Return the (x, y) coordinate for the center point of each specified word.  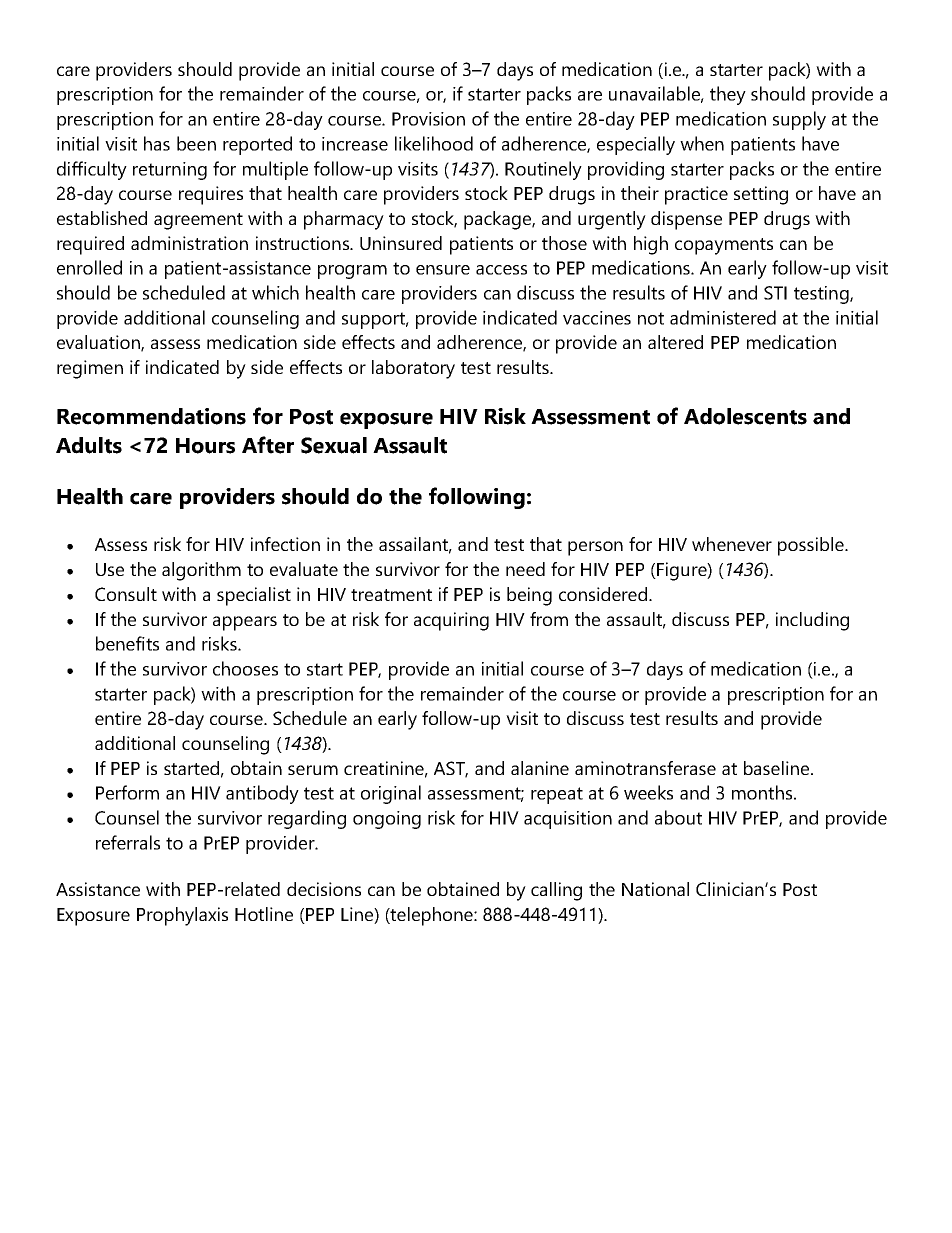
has (157, 143)
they (728, 95)
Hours (205, 446)
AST (451, 769)
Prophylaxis (182, 916)
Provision (428, 119)
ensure (443, 270)
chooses (245, 668)
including (812, 621)
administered (723, 317)
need (525, 569)
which (275, 292)
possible (812, 546)
